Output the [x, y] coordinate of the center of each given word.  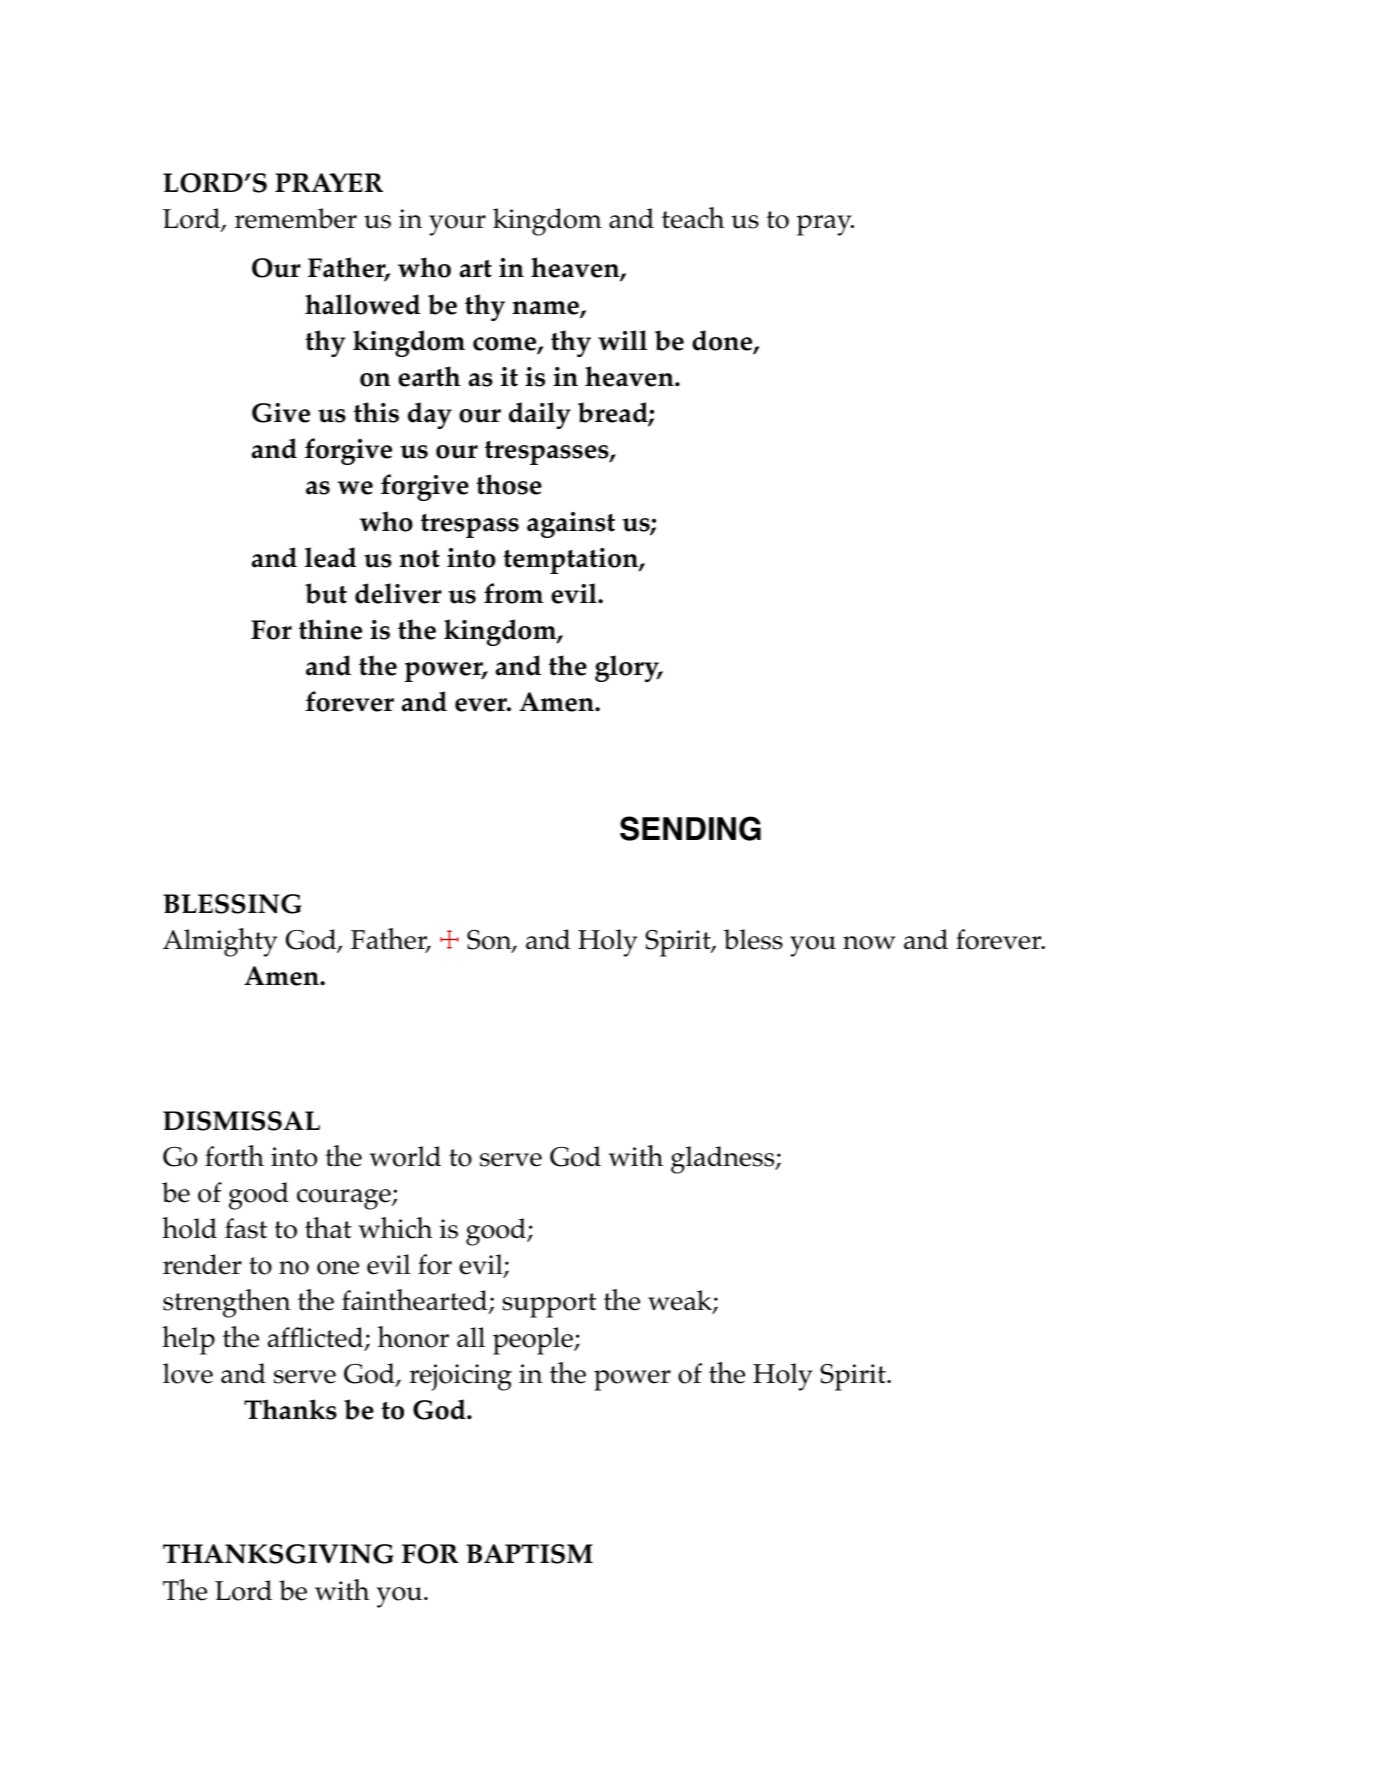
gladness [724, 1160]
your [457, 225]
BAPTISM [529, 1554]
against [571, 525]
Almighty [220, 942]
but [326, 593]
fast [246, 1228]
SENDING [690, 828]
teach [693, 218]
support [550, 1305]
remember [296, 218]
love [188, 1373]
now [869, 943]
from [513, 593]
